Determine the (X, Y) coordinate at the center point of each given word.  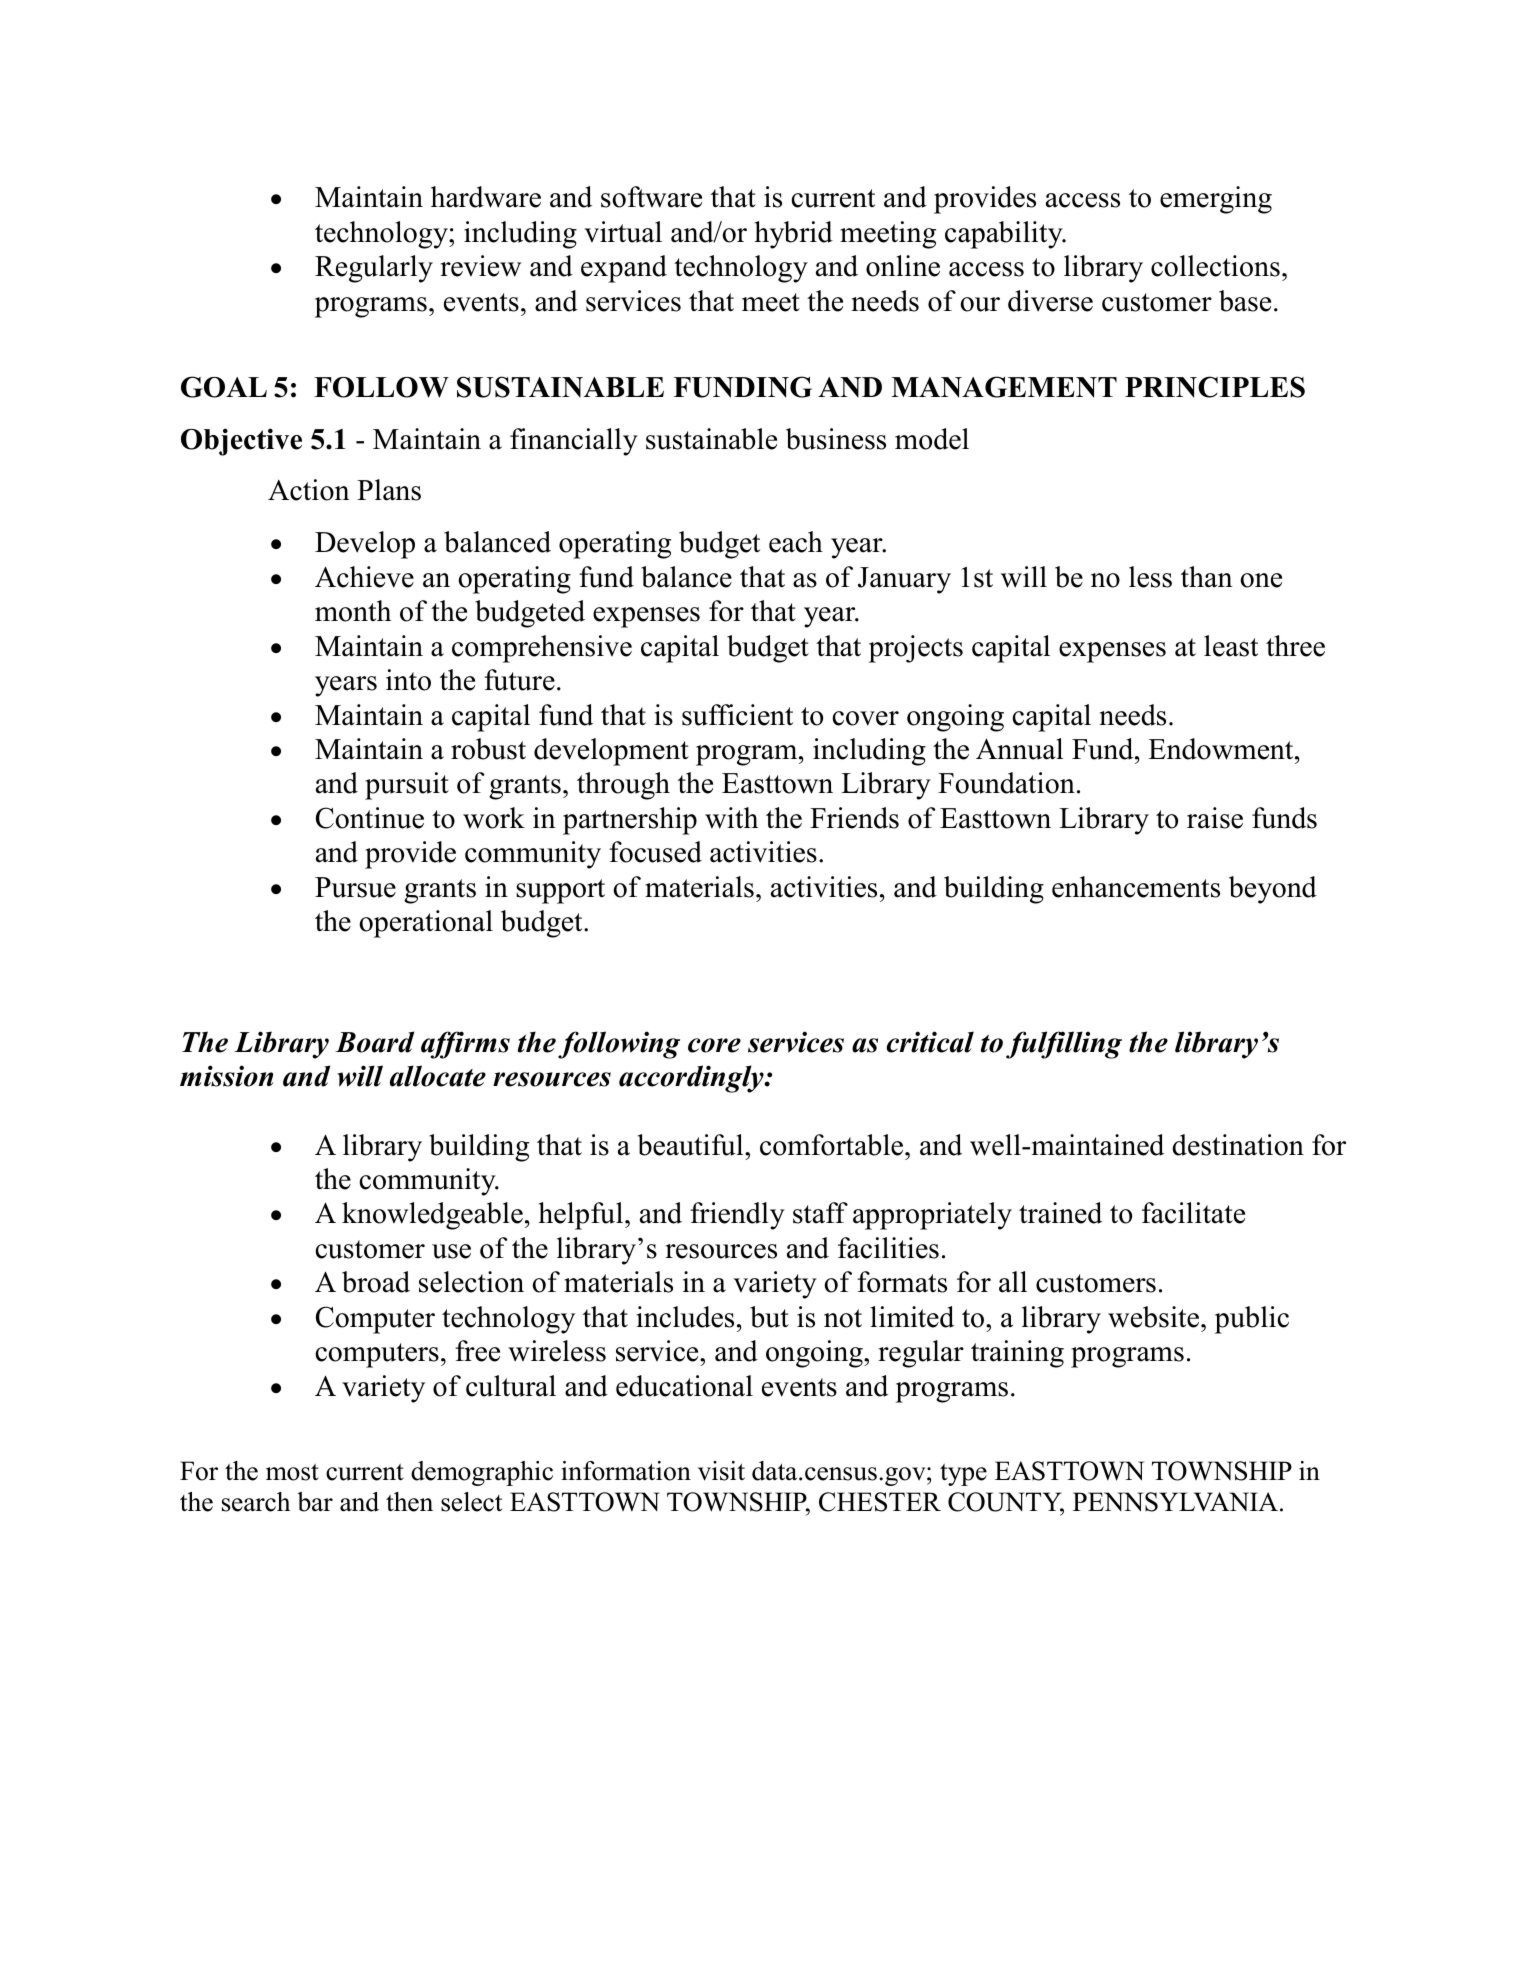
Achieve (364, 577)
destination (1238, 1145)
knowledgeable (432, 1216)
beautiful (692, 1145)
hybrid (793, 235)
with (731, 818)
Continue (370, 818)
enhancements (1136, 887)
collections (1215, 266)
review (480, 266)
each (796, 542)
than (1207, 577)
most (292, 1472)
